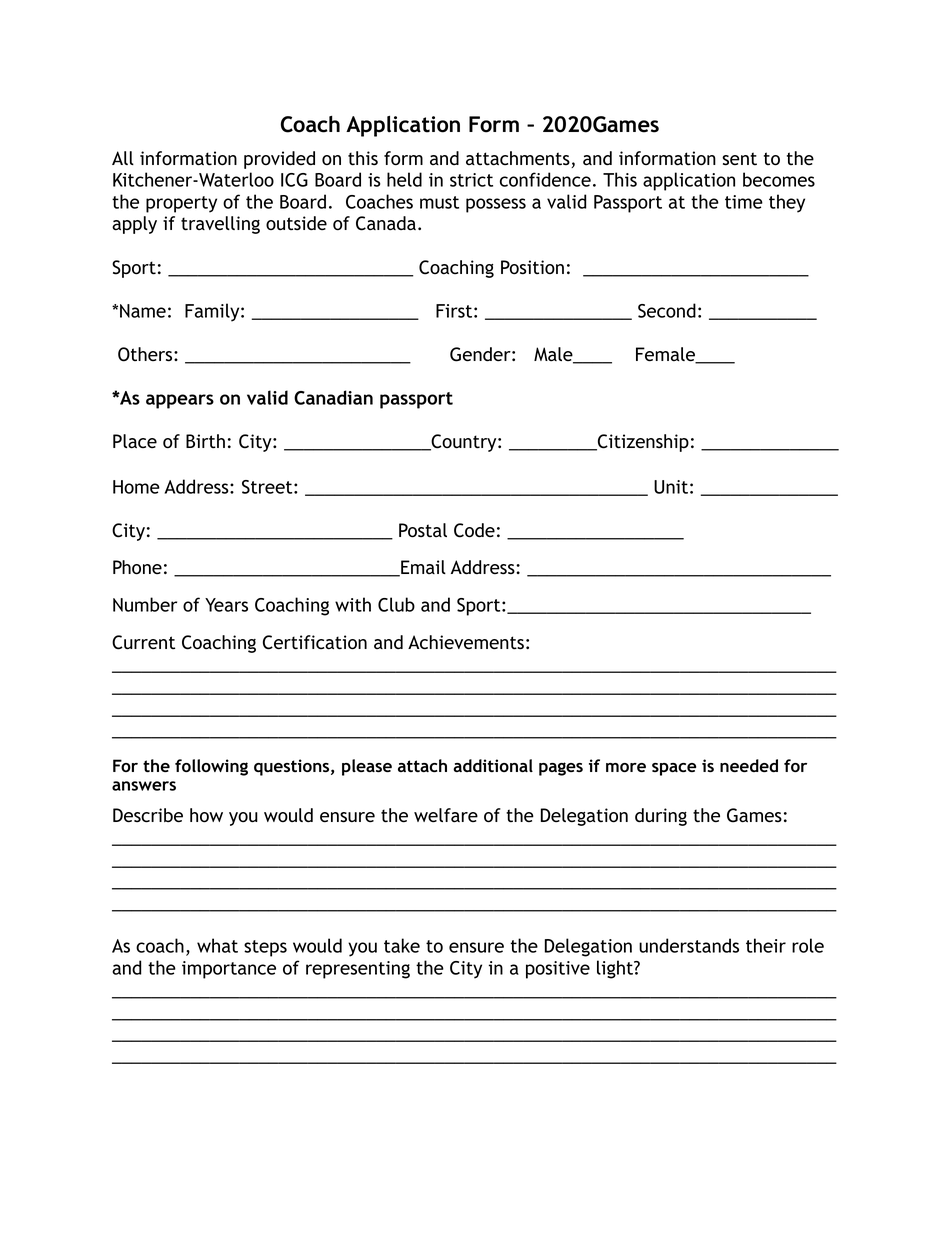 The image size is (952, 1233). Describe the element at coordinates (667, 310) in the screenshot. I see `Second` at that location.
